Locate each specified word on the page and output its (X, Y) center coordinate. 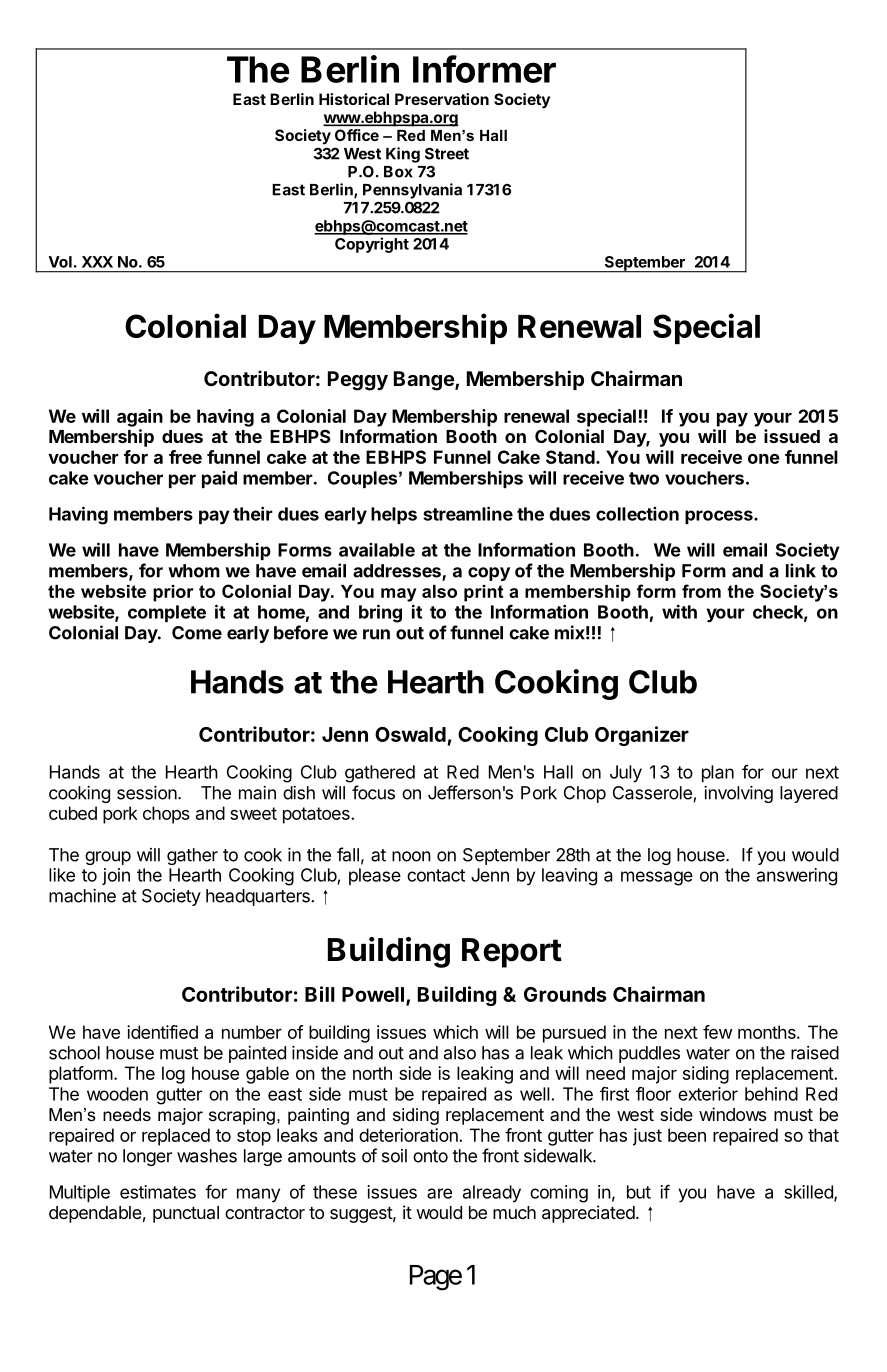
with (679, 612)
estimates (158, 1192)
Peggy (358, 381)
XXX (97, 262)
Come (197, 633)
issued (792, 436)
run (376, 634)
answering (797, 877)
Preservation (442, 99)
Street (447, 153)
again (140, 418)
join (116, 876)
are (439, 1193)
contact (436, 875)
